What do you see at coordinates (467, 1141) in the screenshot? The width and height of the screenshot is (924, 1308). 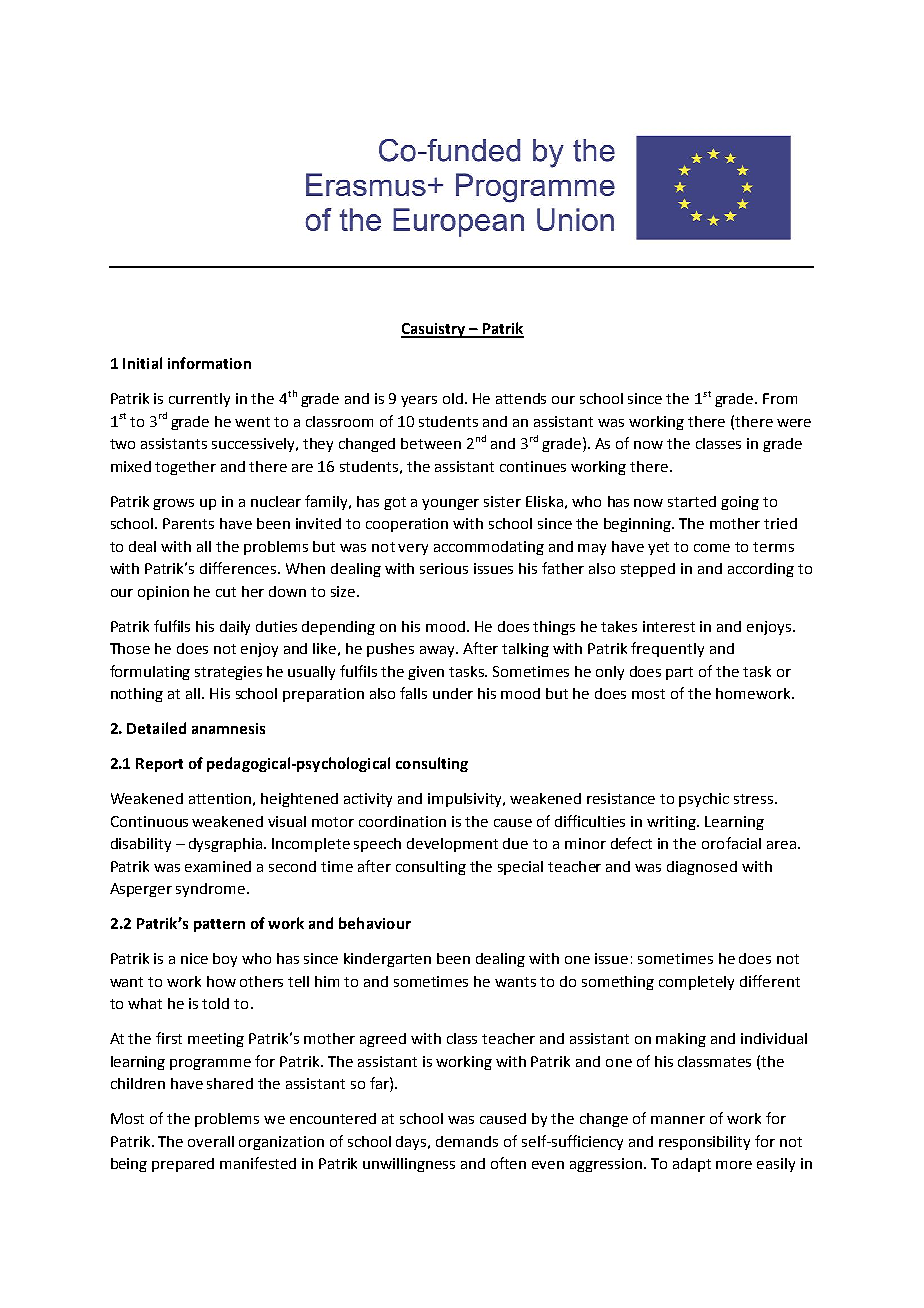 I see `demands` at bounding box center [467, 1141].
